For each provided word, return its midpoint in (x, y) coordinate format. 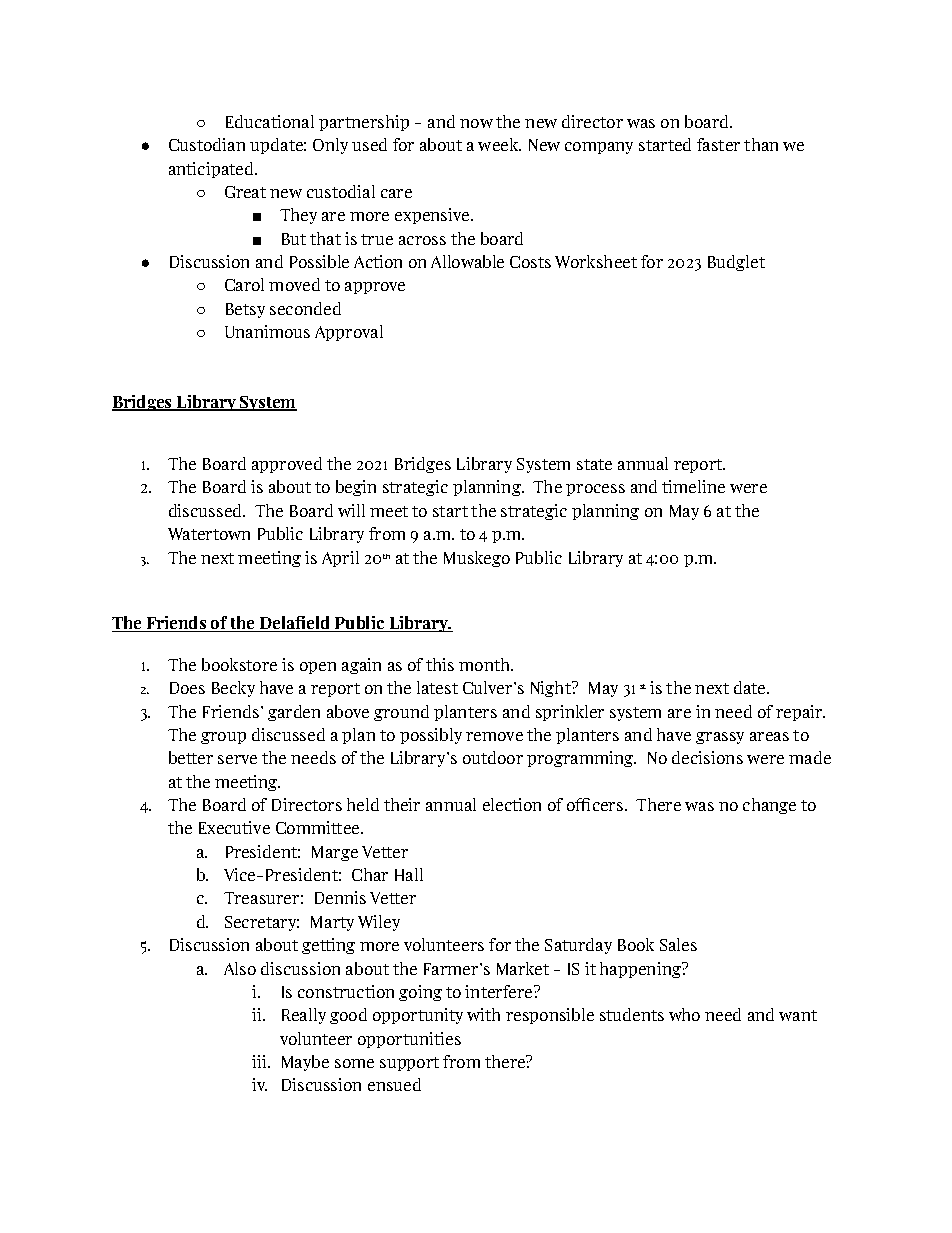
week (499, 144)
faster (718, 144)
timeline (693, 486)
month (486, 664)
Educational (270, 121)
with (483, 1014)
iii (260, 1061)
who (684, 1014)
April (340, 559)
